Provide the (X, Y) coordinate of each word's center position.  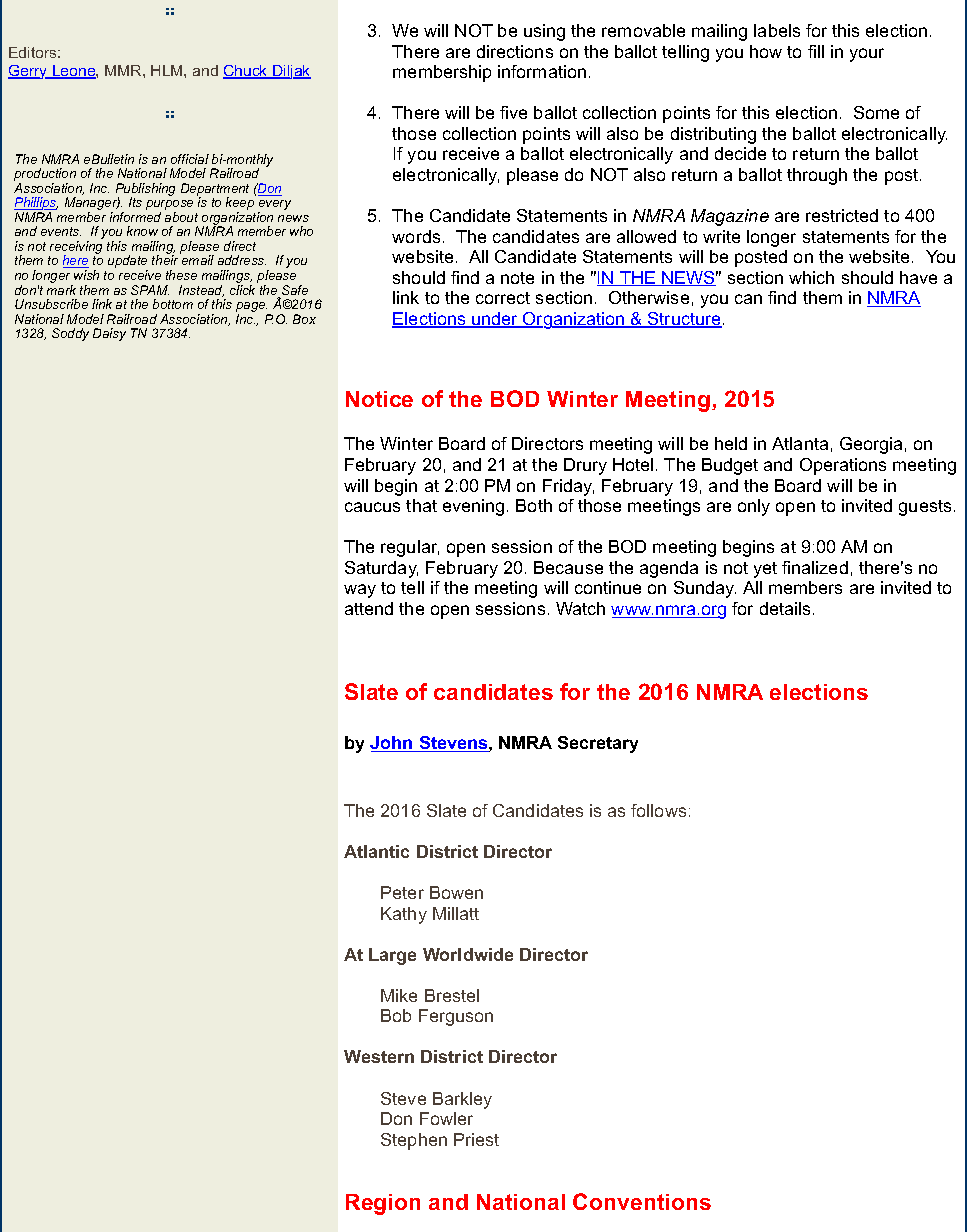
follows (658, 810)
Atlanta (800, 443)
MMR (124, 70)
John (392, 744)
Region (383, 1204)
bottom (173, 304)
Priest (476, 1139)
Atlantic (376, 851)
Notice (379, 399)
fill (816, 51)
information (542, 71)
